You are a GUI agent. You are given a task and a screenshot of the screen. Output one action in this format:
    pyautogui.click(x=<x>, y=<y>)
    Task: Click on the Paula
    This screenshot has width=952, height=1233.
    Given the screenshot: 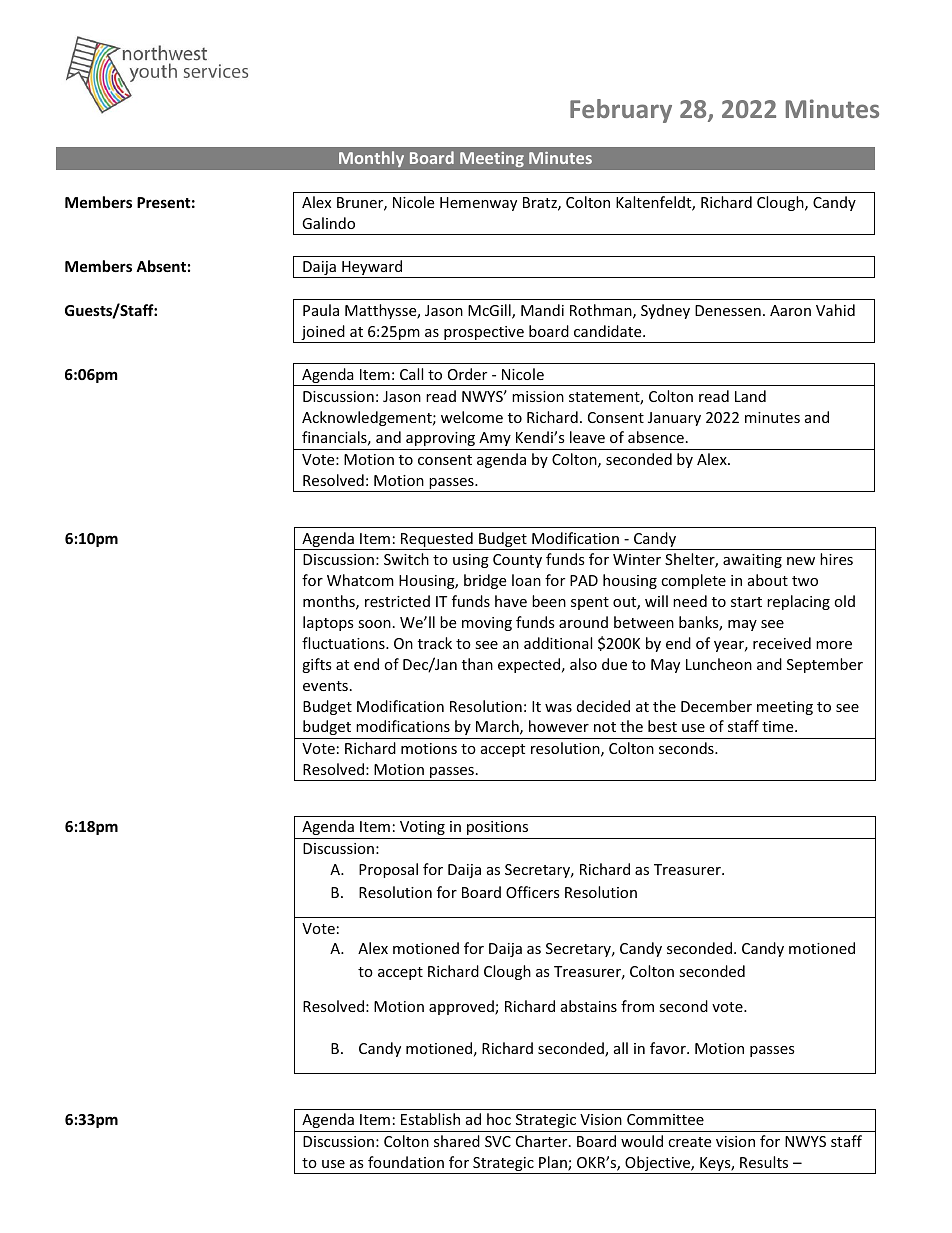 What is the action you would take?
    pyautogui.click(x=321, y=310)
